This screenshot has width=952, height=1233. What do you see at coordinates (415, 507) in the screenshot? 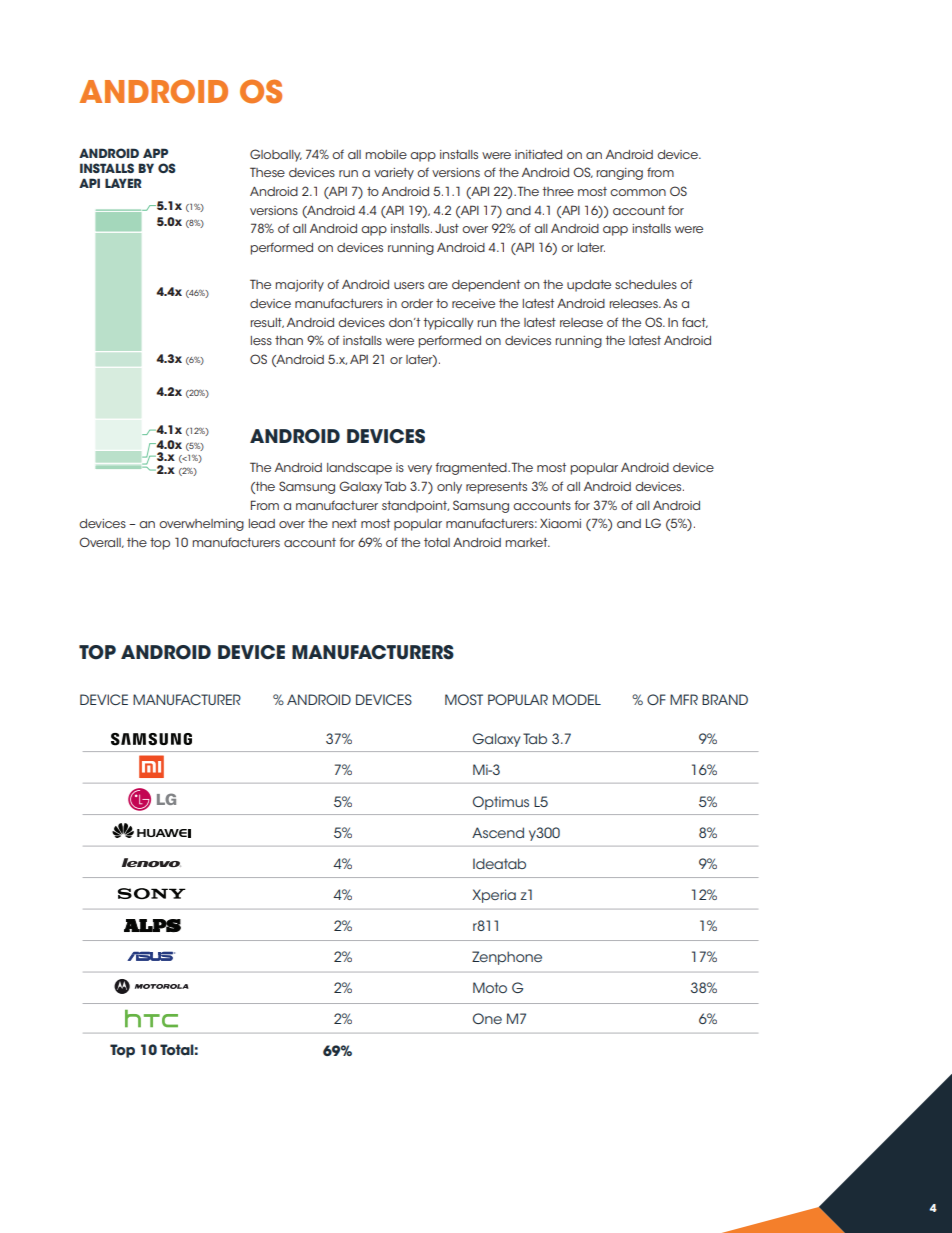
I see `standpoint` at bounding box center [415, 507].
